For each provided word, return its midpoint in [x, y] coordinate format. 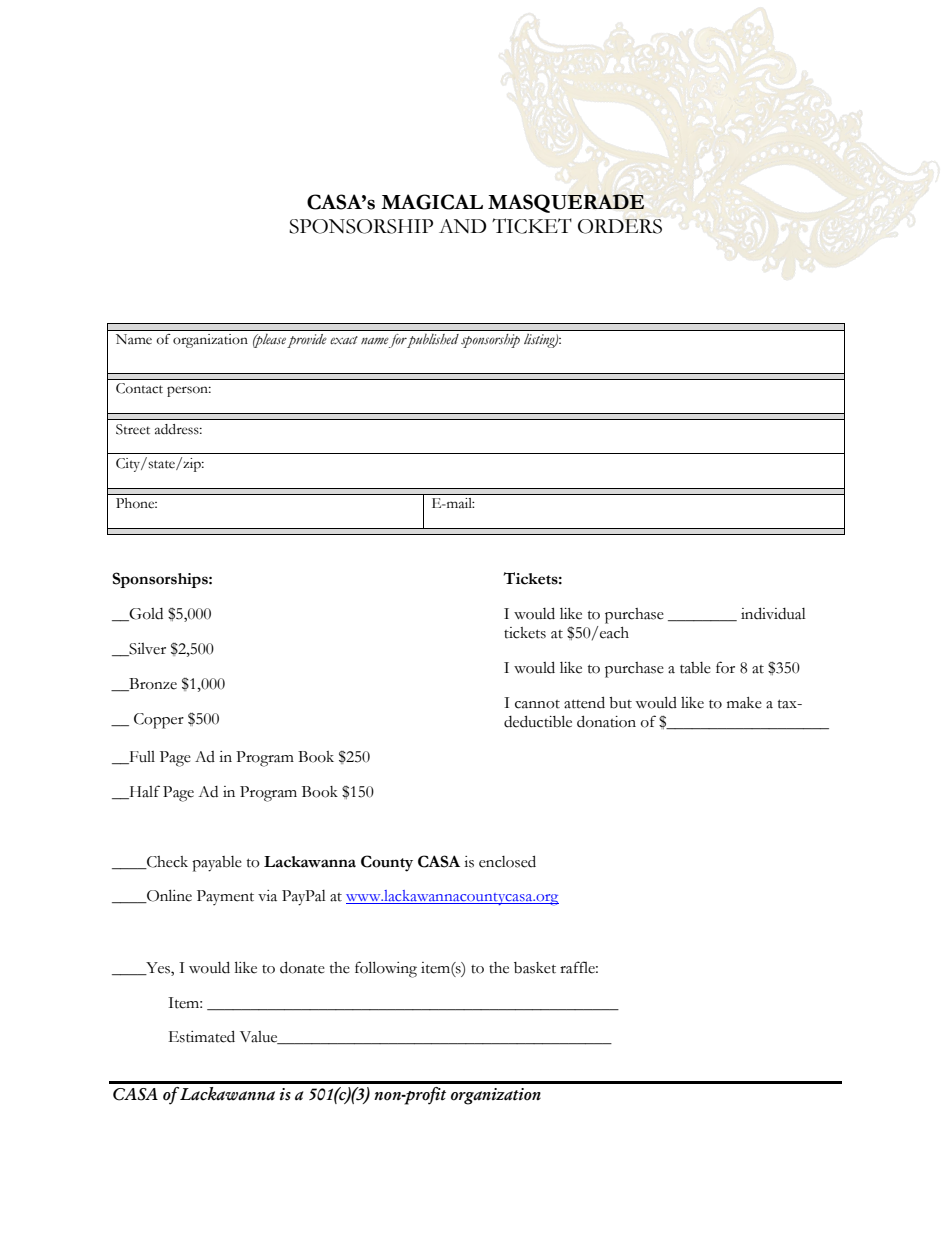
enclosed [507, 861]
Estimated [202, 1036]
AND [463, 226]
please [269, 341]
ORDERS [620, 226]
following [386, 969]
